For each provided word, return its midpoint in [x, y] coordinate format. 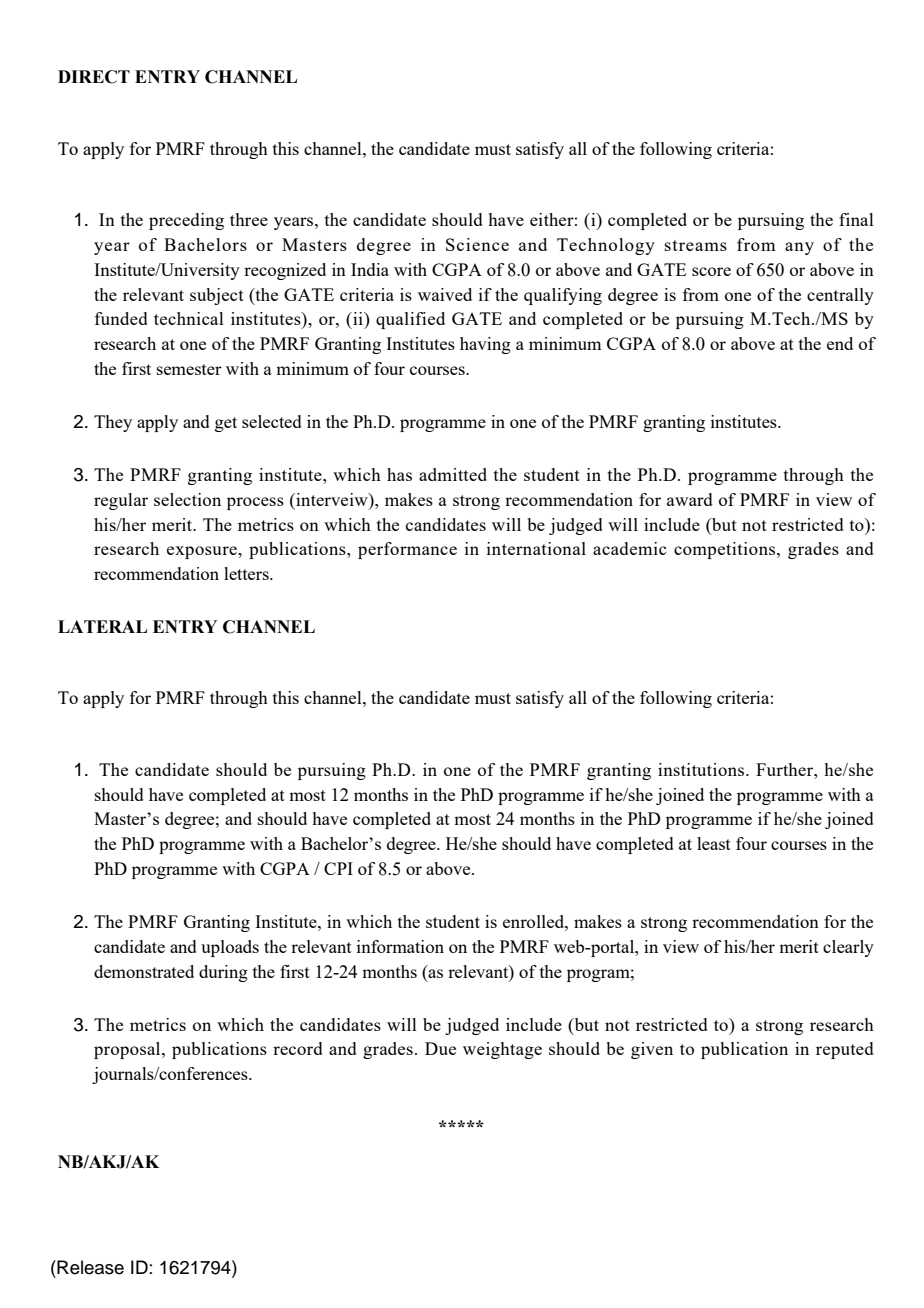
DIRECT [94, 77]
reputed [845, 1050]
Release [89, 1267]
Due [440, 1048]
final [856, 219]
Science [477, 244]
